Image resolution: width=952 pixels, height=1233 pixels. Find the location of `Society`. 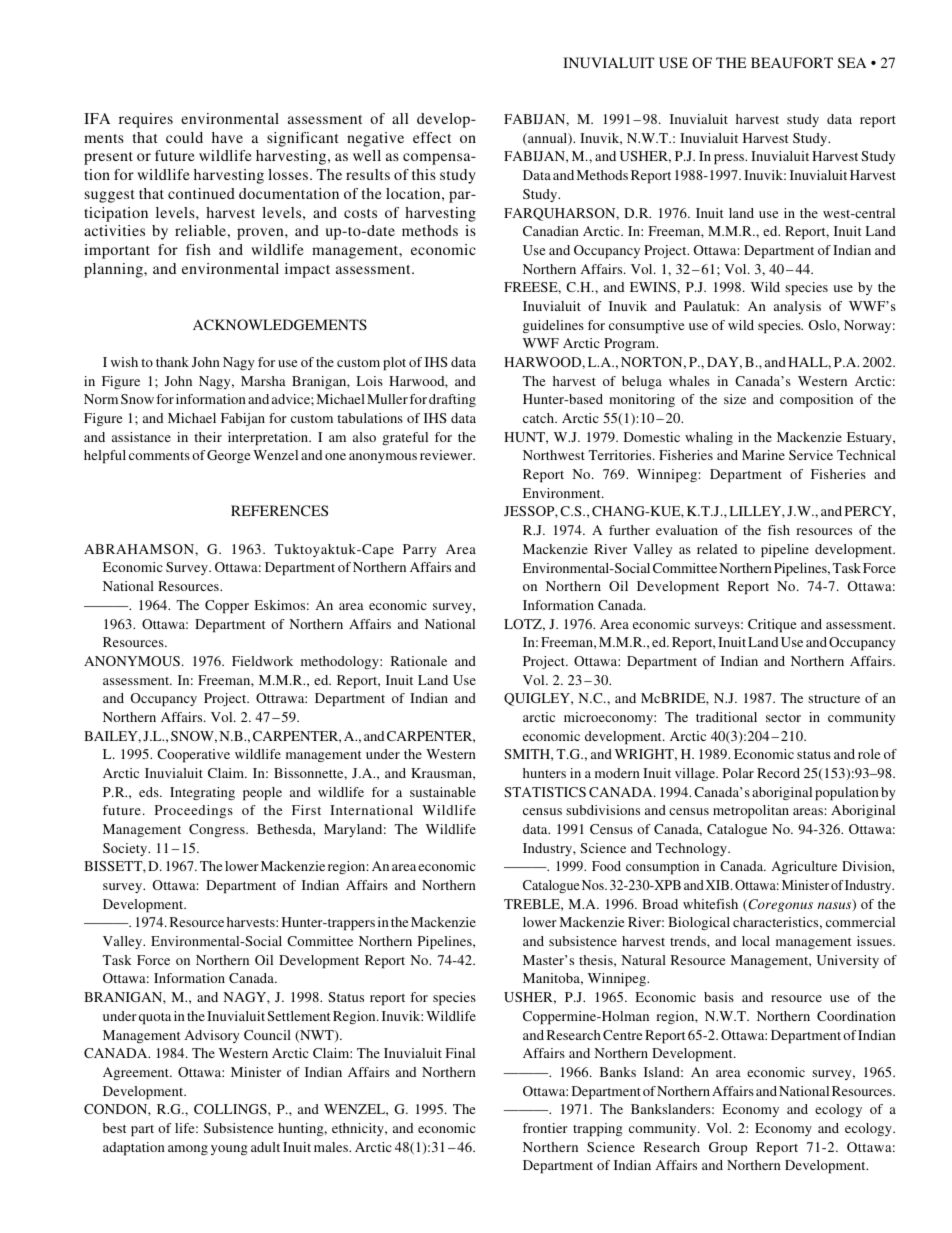

Society is located at coordinates (126, 849).
